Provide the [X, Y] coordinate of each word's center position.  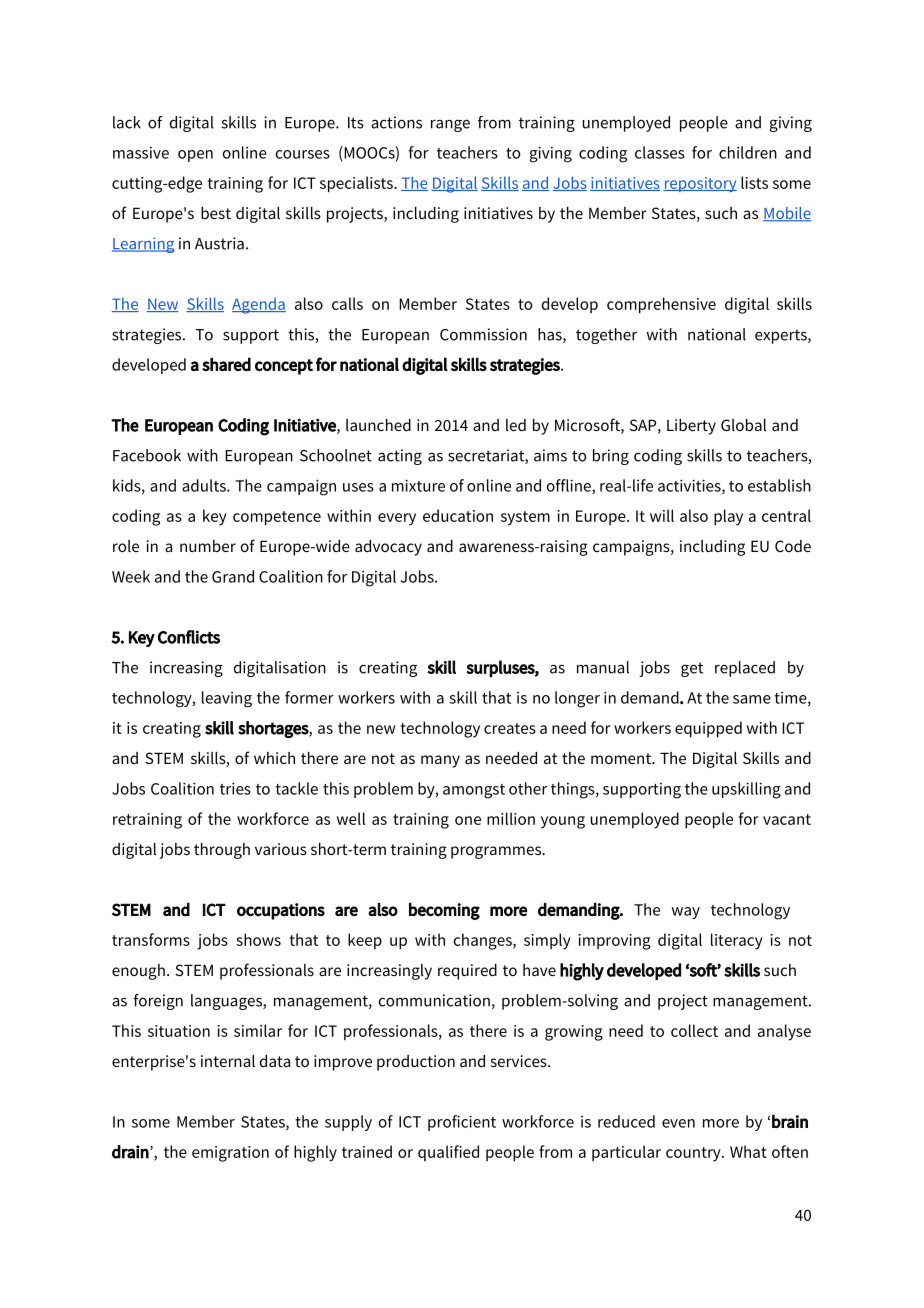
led [516, 425]
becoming [444, 911]
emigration [230, 1154]
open [195, 156]
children [748, 152]
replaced [745, 669]
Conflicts [189, 637]
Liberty [691, 427]
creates [510, 728]
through [222, 851]
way [686, 913]
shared [226, 364]
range [450, 125]
